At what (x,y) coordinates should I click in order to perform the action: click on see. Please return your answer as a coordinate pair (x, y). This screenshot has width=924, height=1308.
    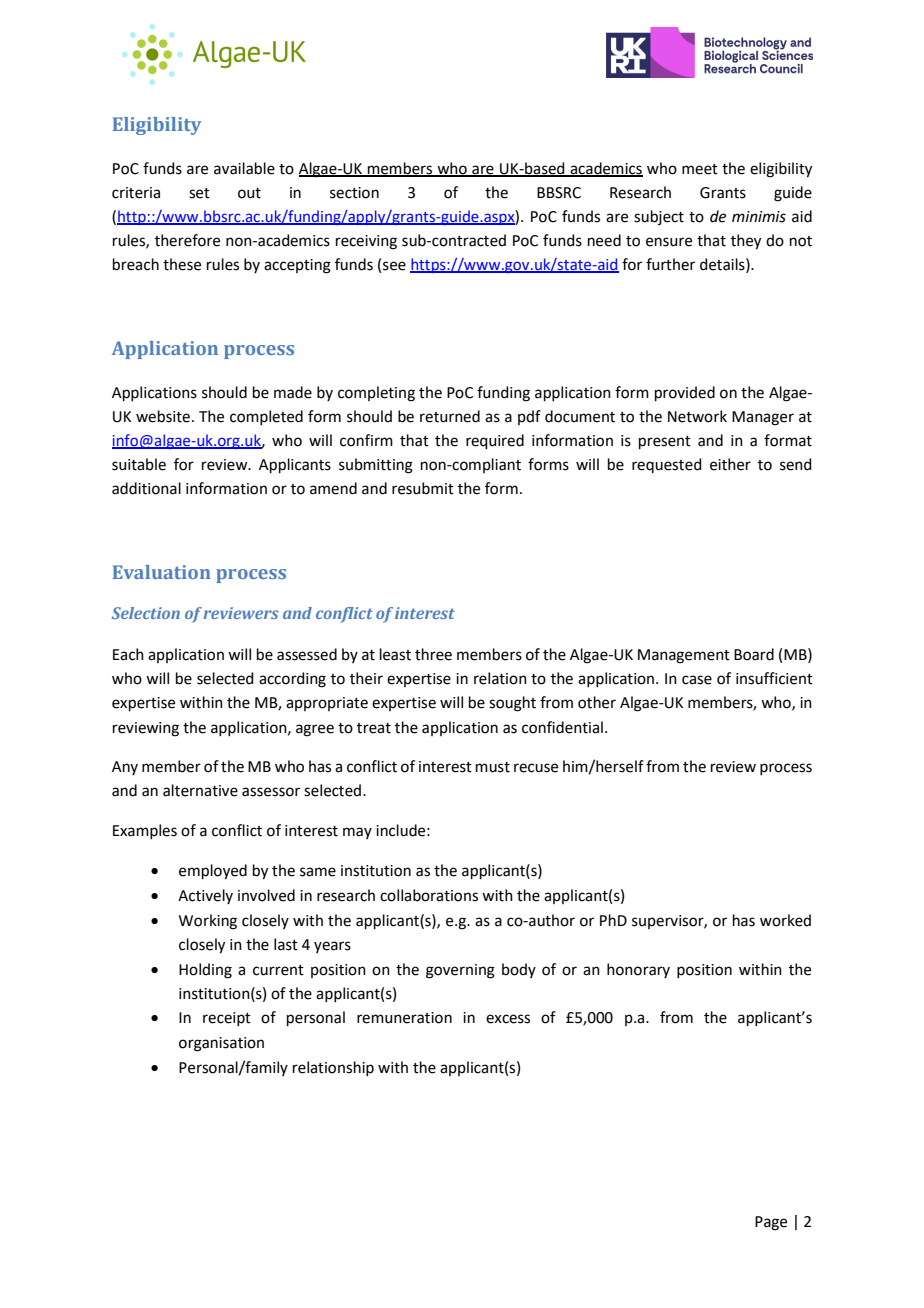
    Looking at the image, I should click on (394, 266).
